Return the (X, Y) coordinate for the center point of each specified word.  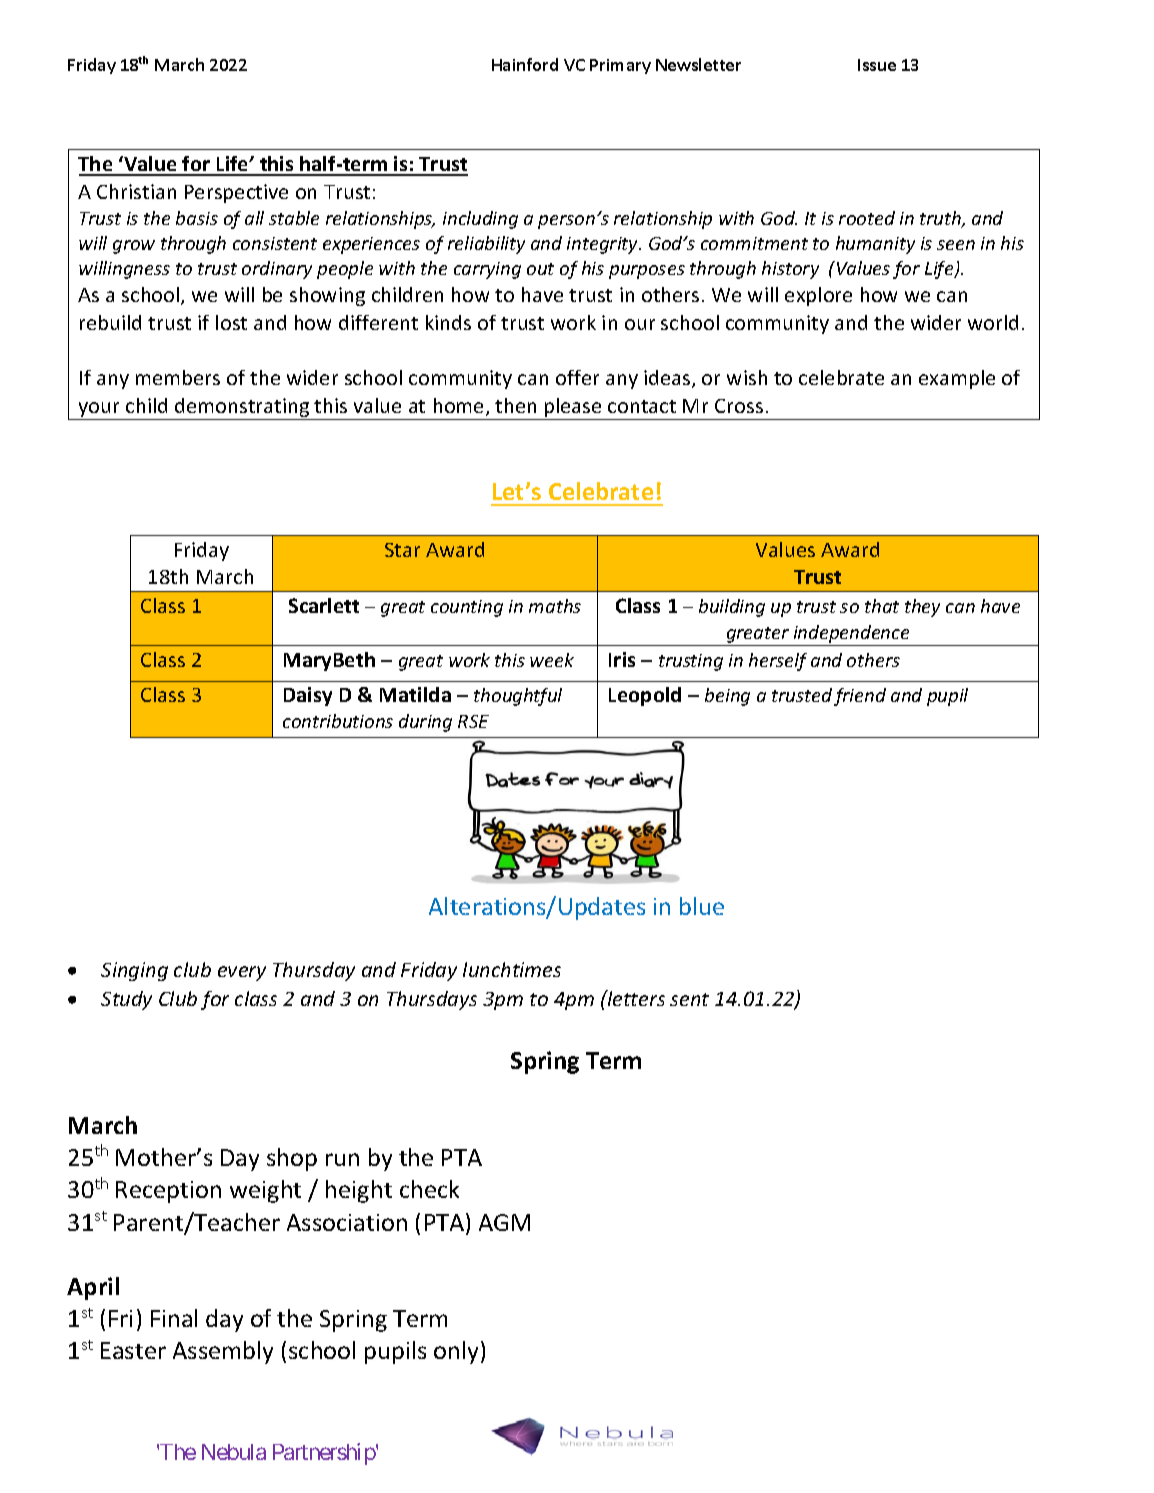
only (458, 1352)
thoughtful (518, 697)
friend (860, 697)
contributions (338, 721)
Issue (877, 65)
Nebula (234, 1452)
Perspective (236, 193)
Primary (620, 66)
